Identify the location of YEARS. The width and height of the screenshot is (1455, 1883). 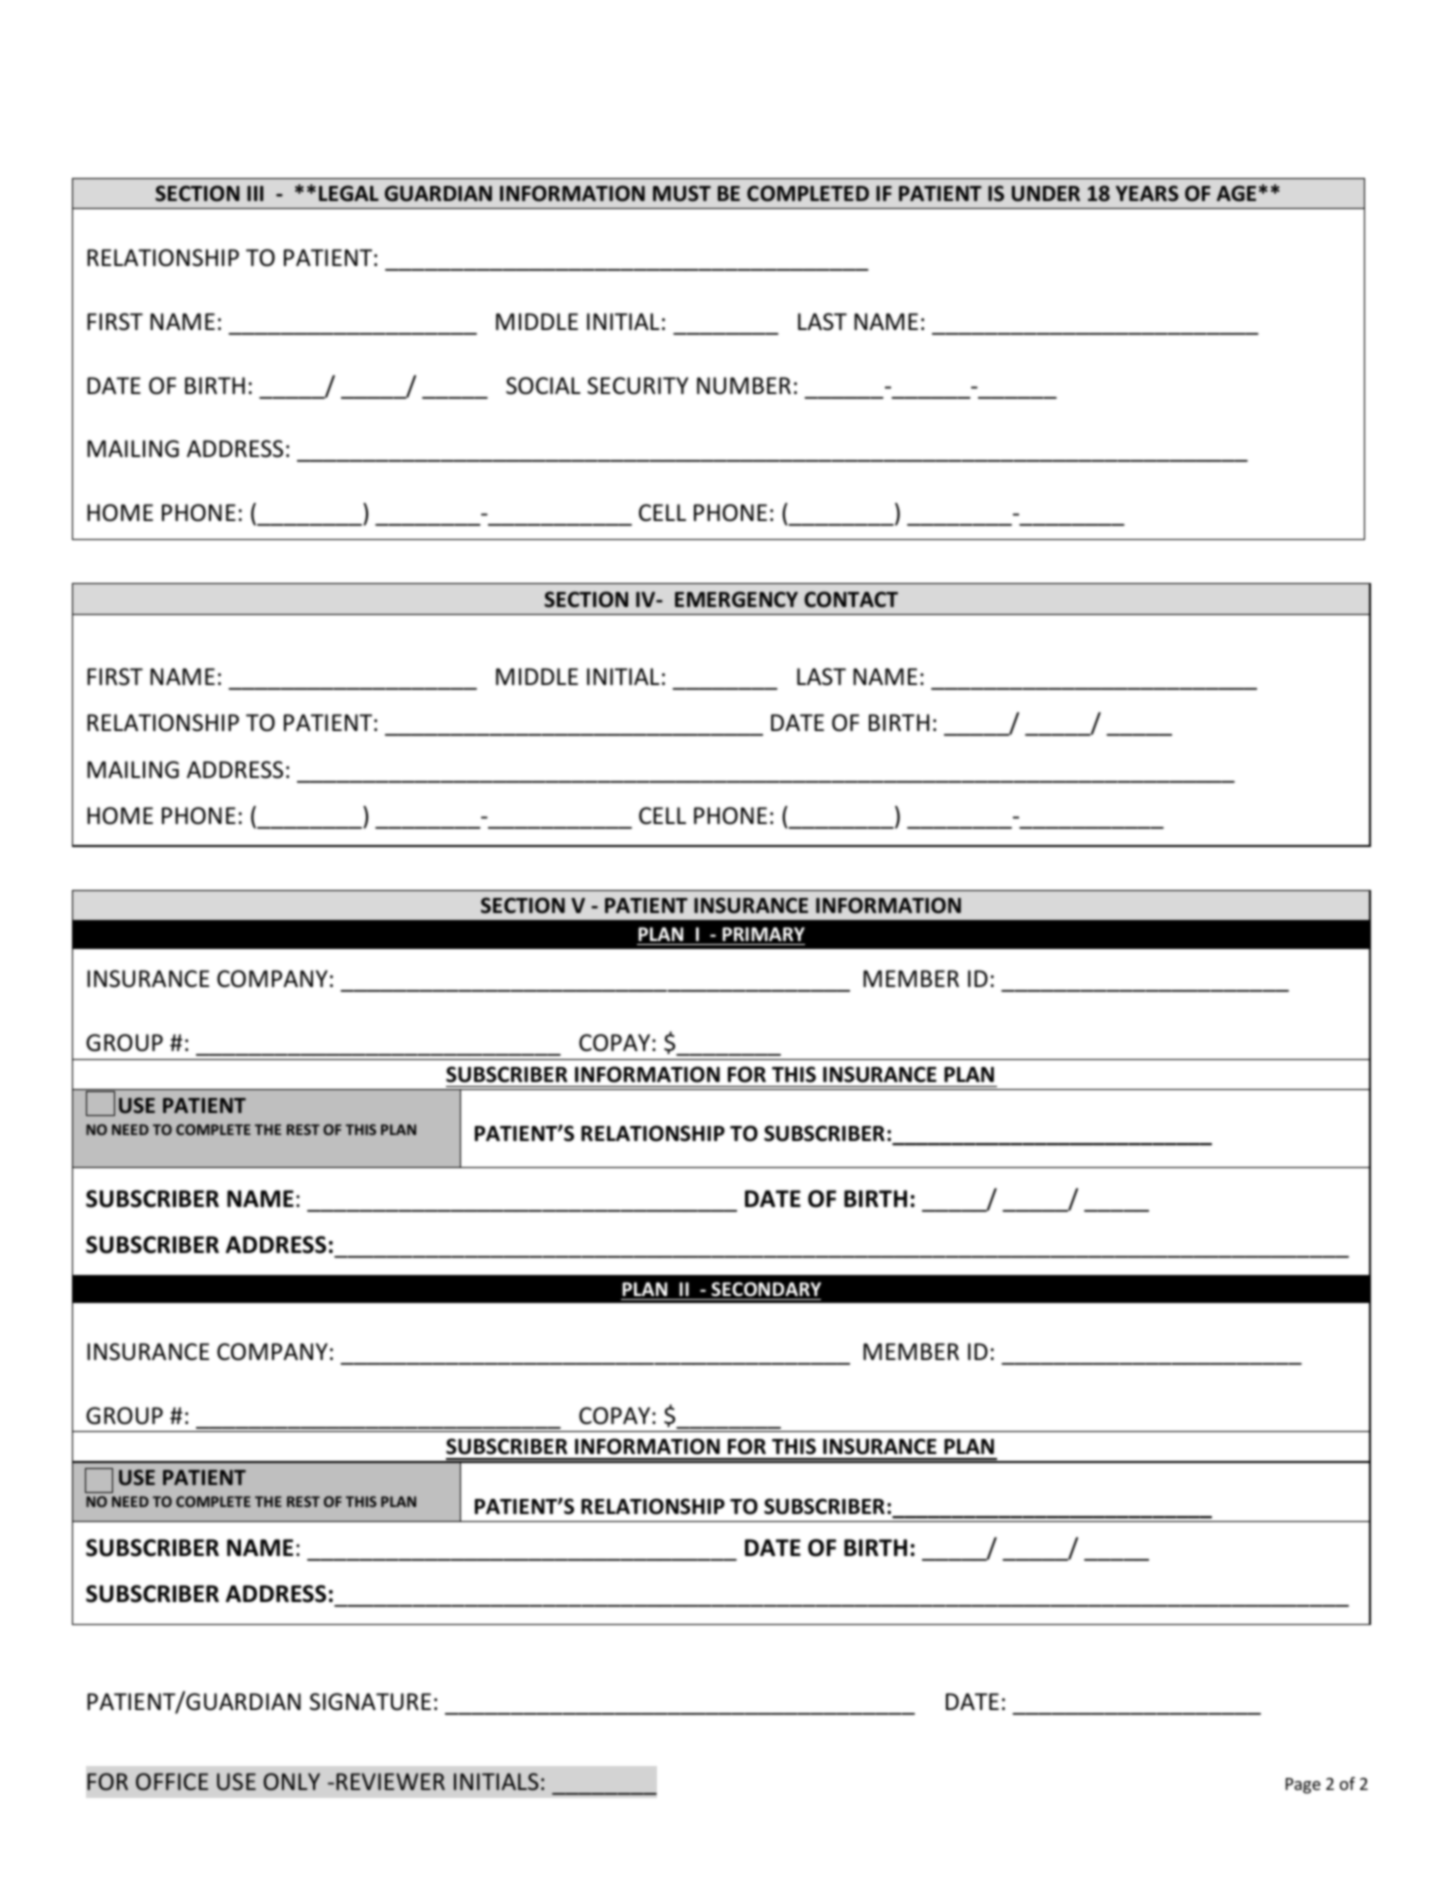
(1147, 193).
